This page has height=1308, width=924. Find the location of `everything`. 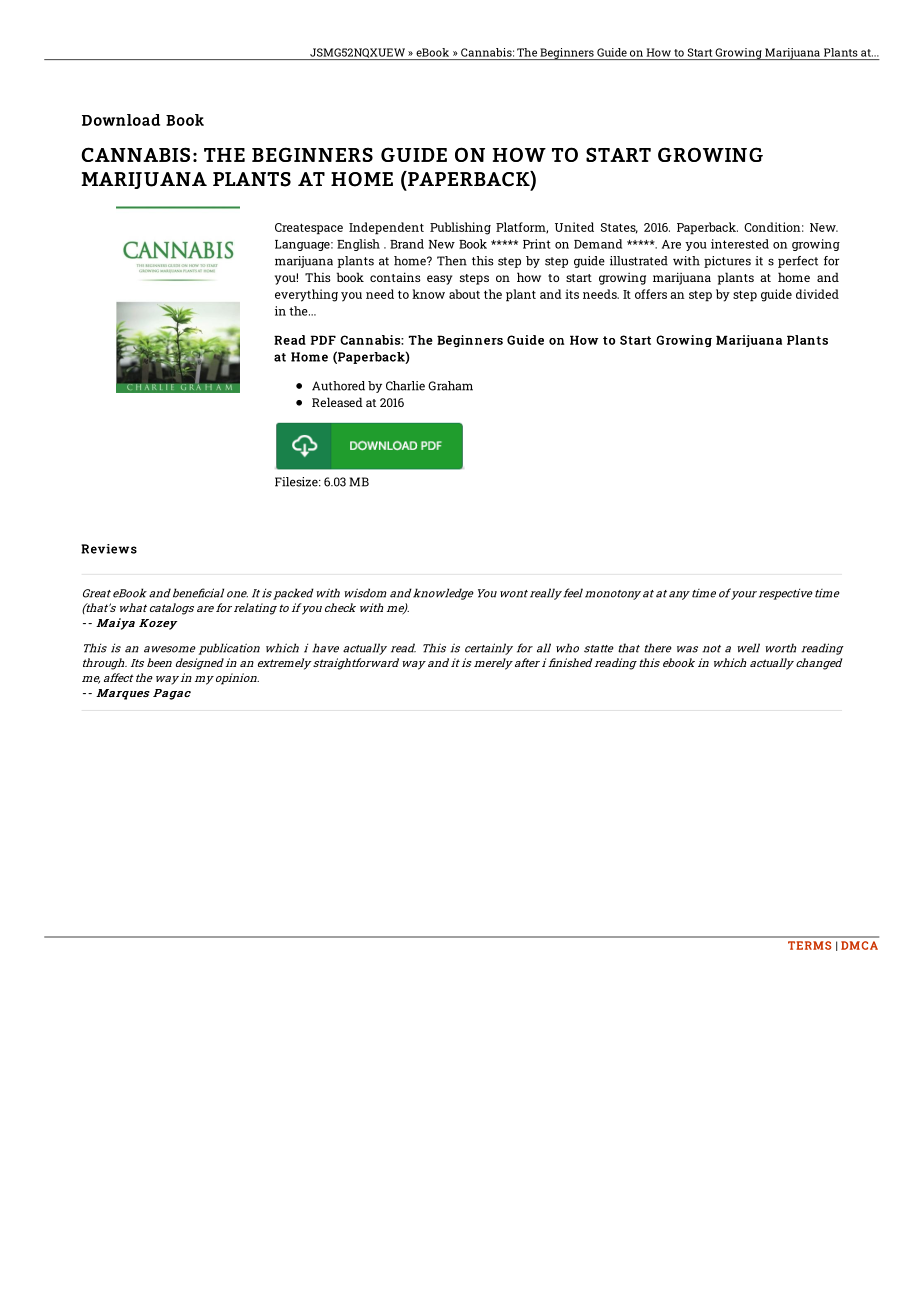

everything is located at coordinates (306, 295).
